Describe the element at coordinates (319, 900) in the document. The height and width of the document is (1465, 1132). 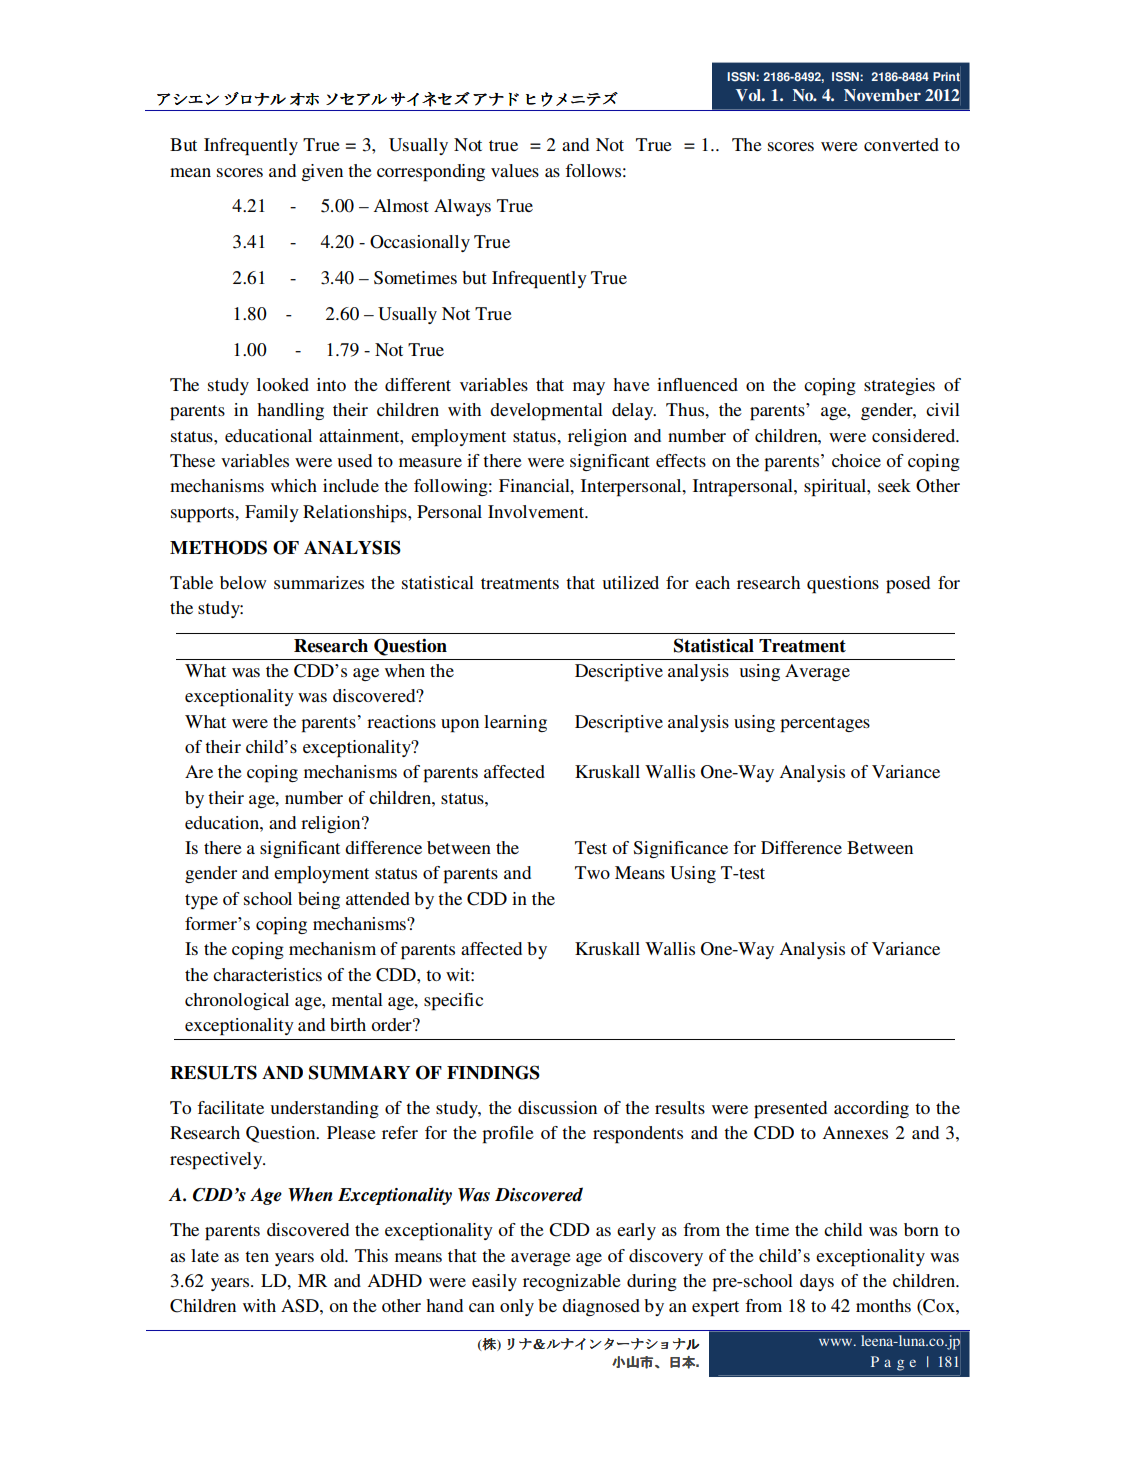
I see `being` at that location.
